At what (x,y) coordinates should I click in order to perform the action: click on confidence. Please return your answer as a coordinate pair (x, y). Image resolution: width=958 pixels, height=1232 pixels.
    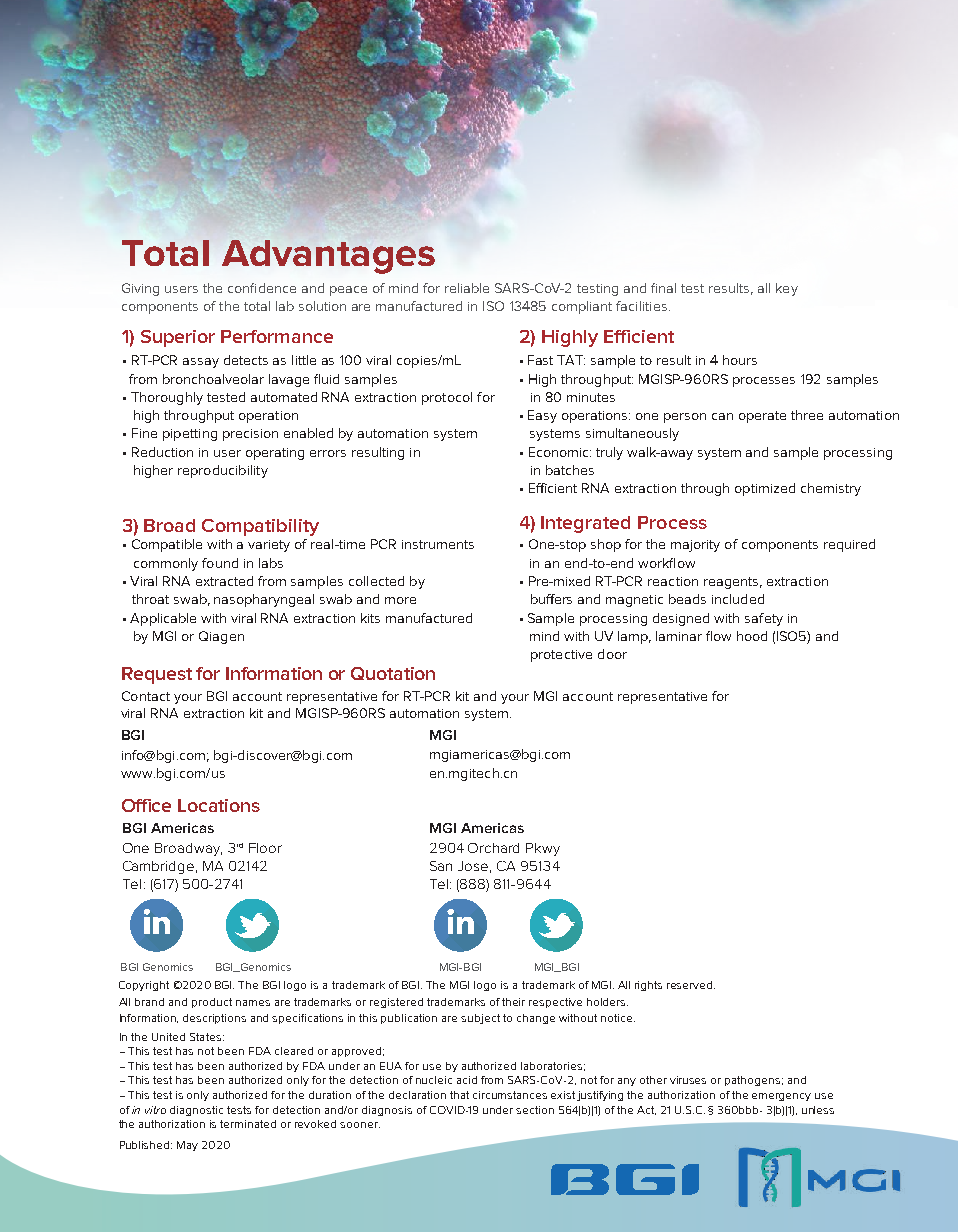
    Looking at the image, I should click on (262, 288).
